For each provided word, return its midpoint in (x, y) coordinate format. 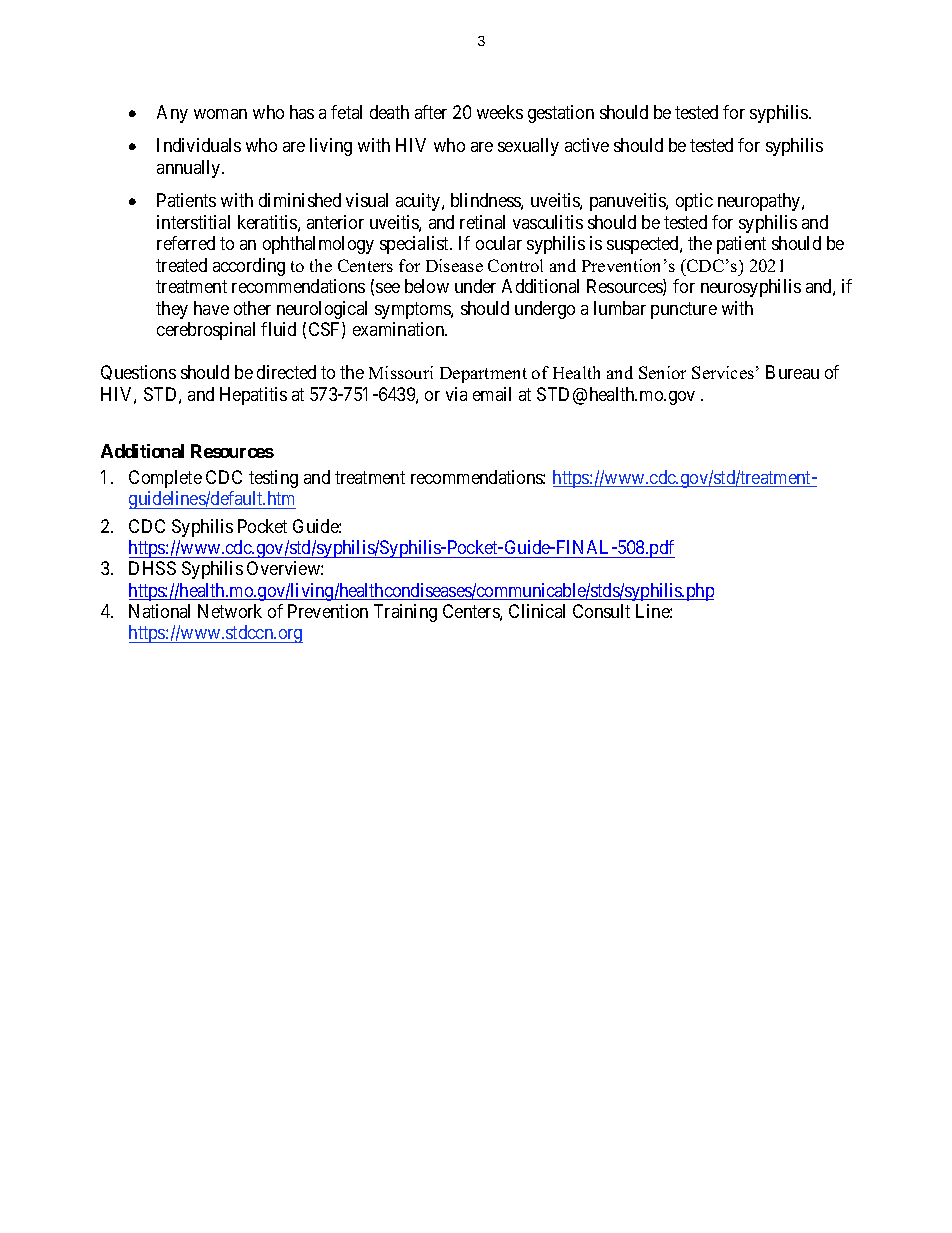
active (587, 145)
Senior (662, 372)
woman (220, 114)
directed (286, 372)
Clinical (537, 611)
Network (230, 611)
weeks (500, 112)
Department (483, 375)
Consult (601, 611)
